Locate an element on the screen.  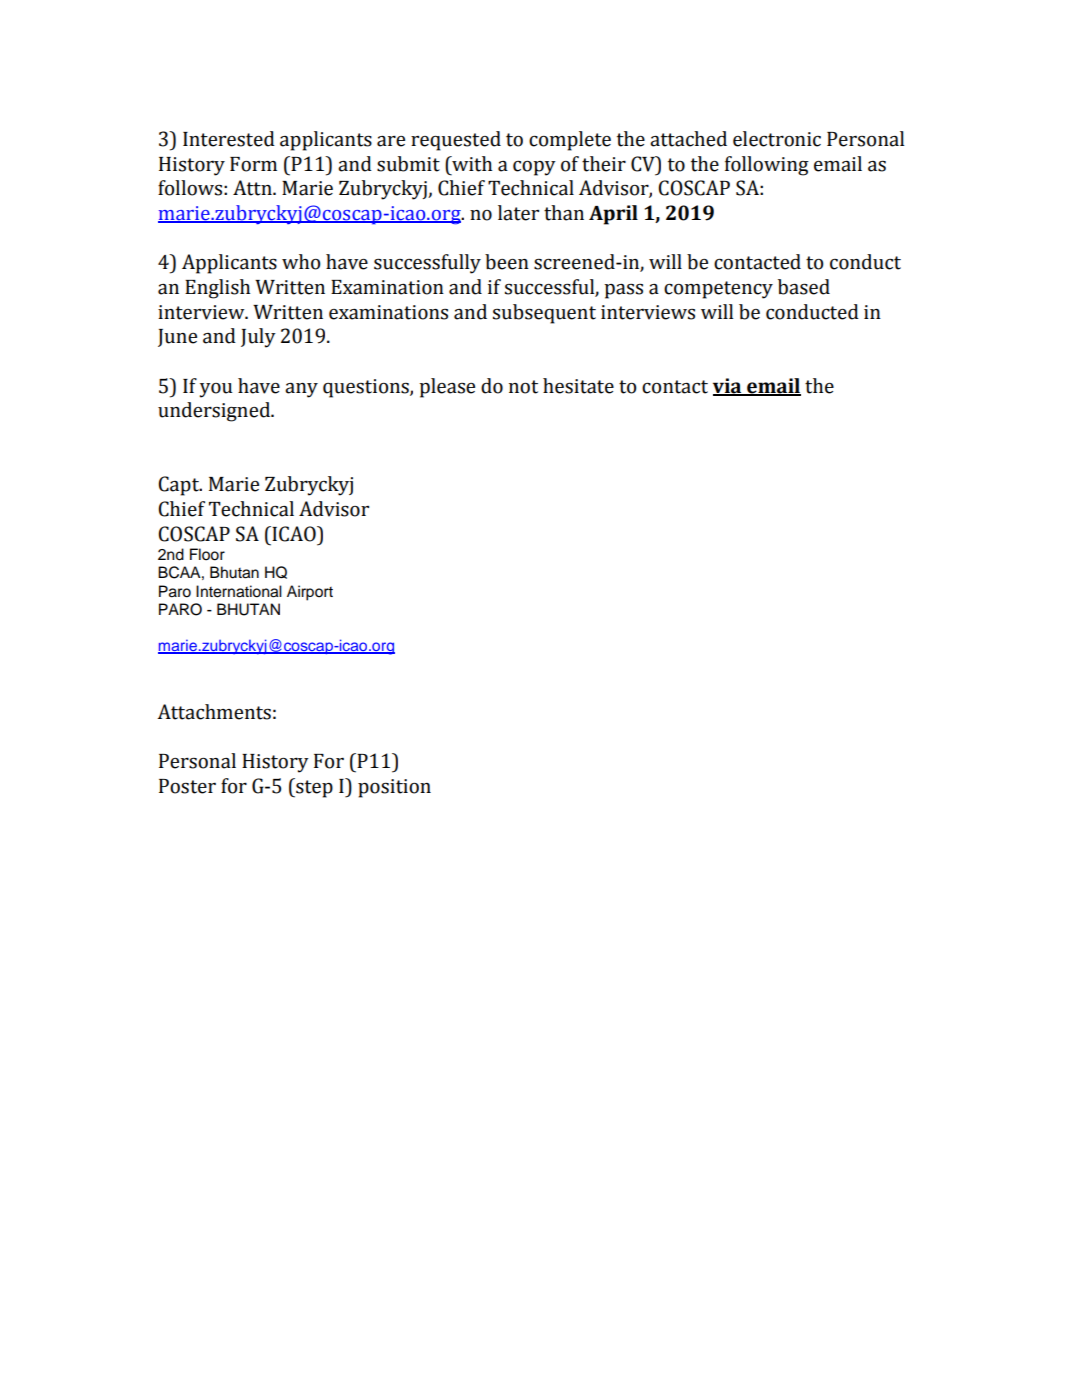
International is located at coordinates (239, 591).
